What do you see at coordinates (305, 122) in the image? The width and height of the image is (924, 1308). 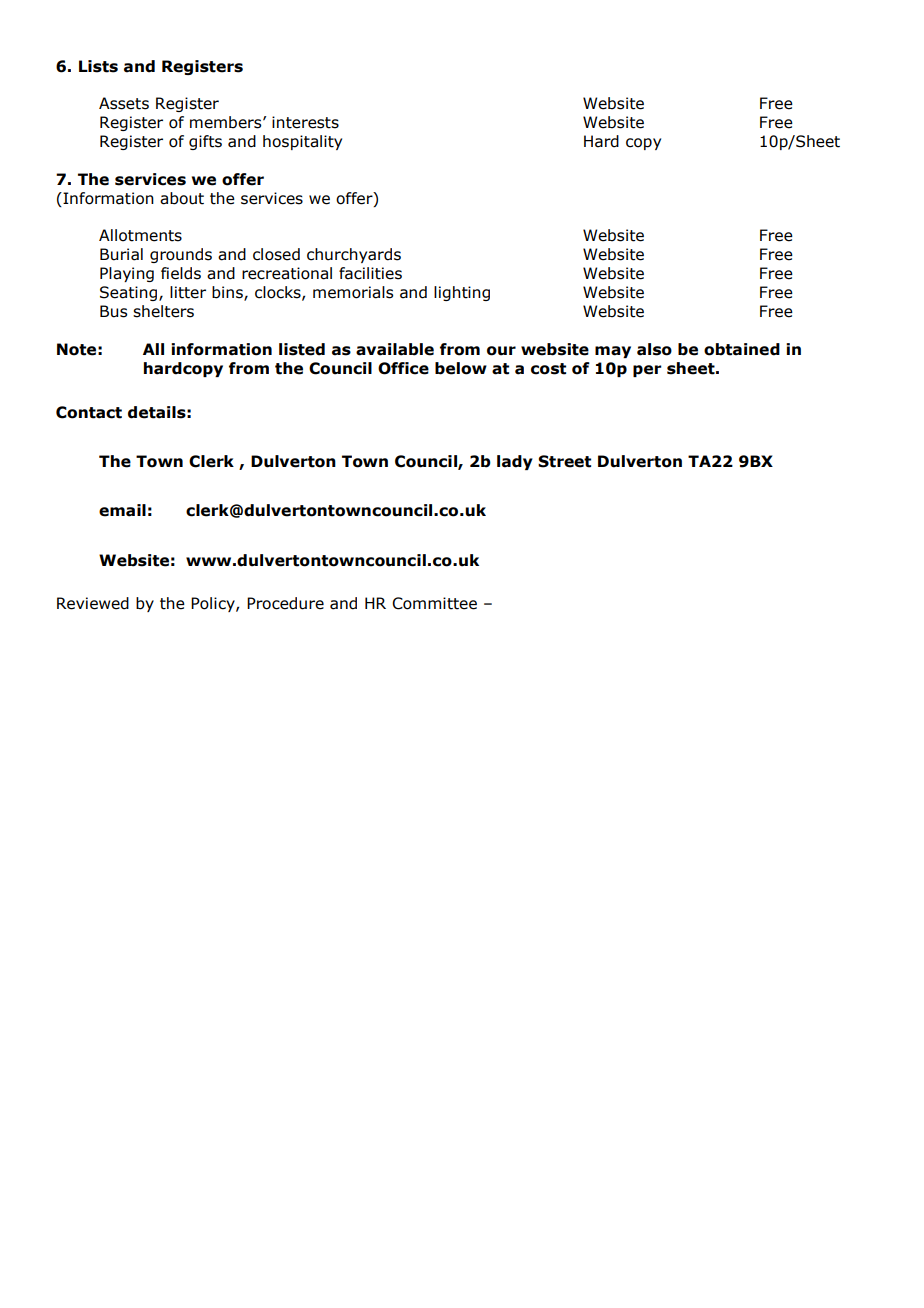 I see `interests` at bounding box center [305, 122].
